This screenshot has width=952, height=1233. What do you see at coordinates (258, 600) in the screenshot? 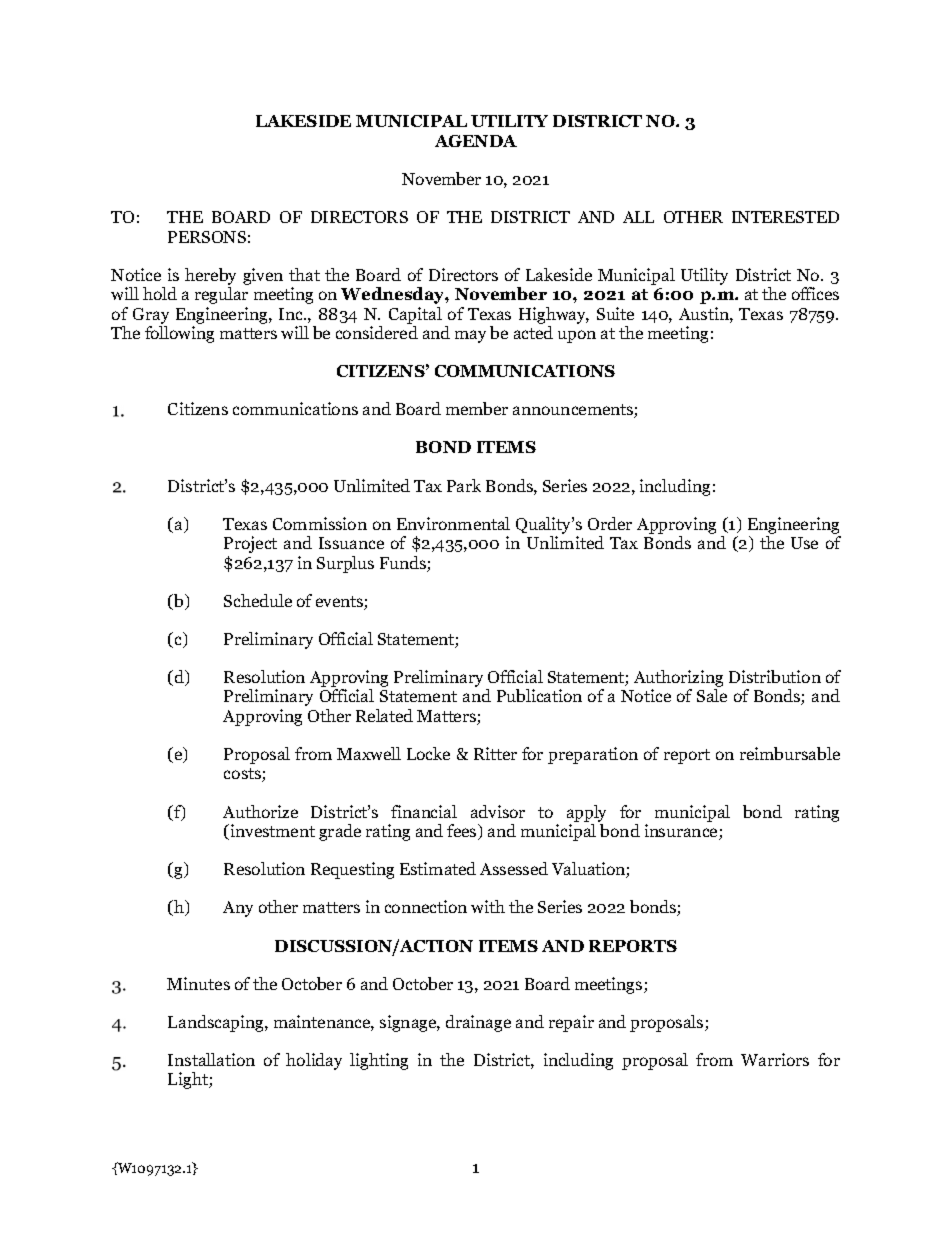
I see `Schedule` at bounding box center [258, 600].
